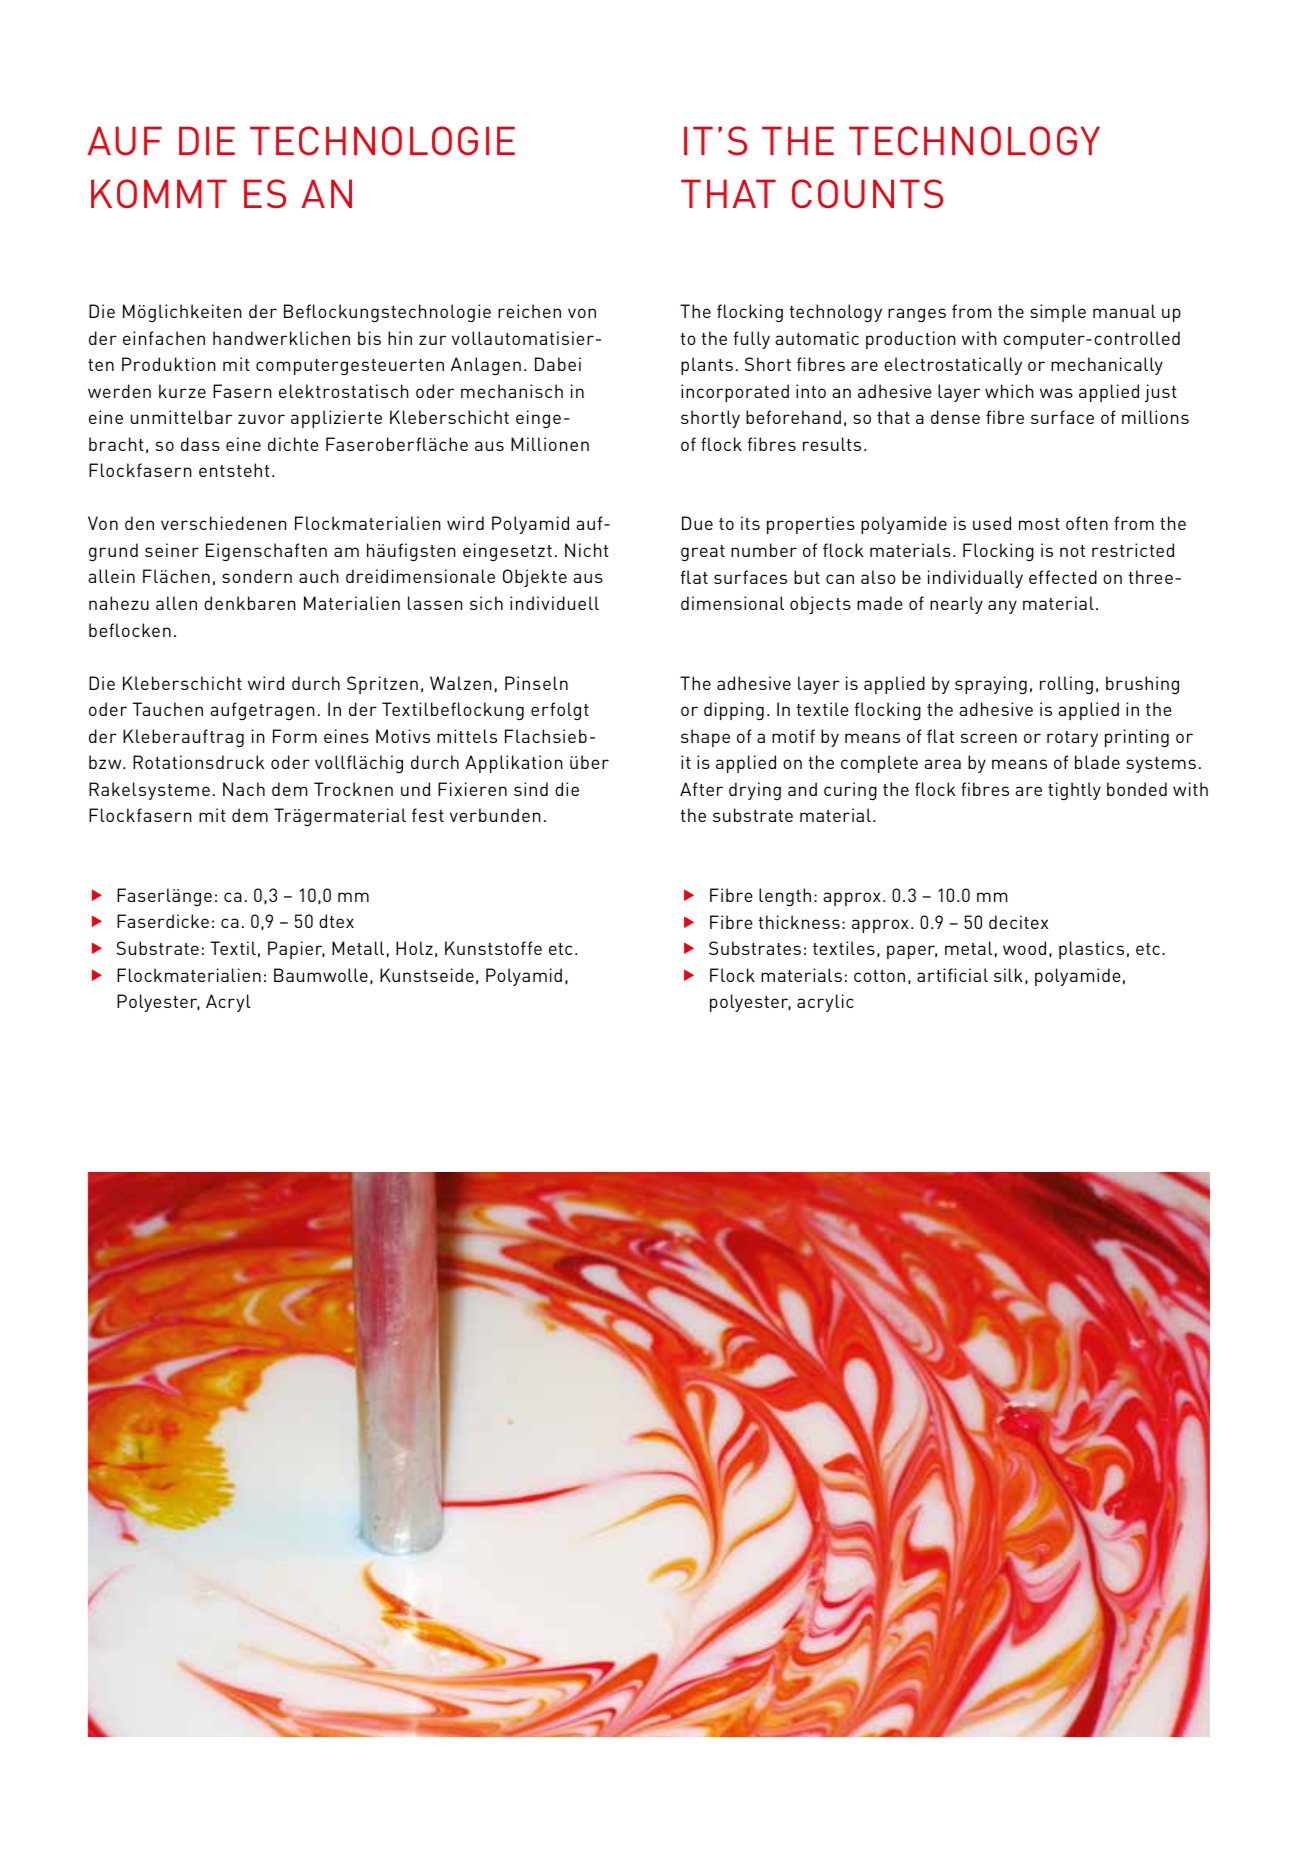  I want to click on effected, so click(1063, 577).
